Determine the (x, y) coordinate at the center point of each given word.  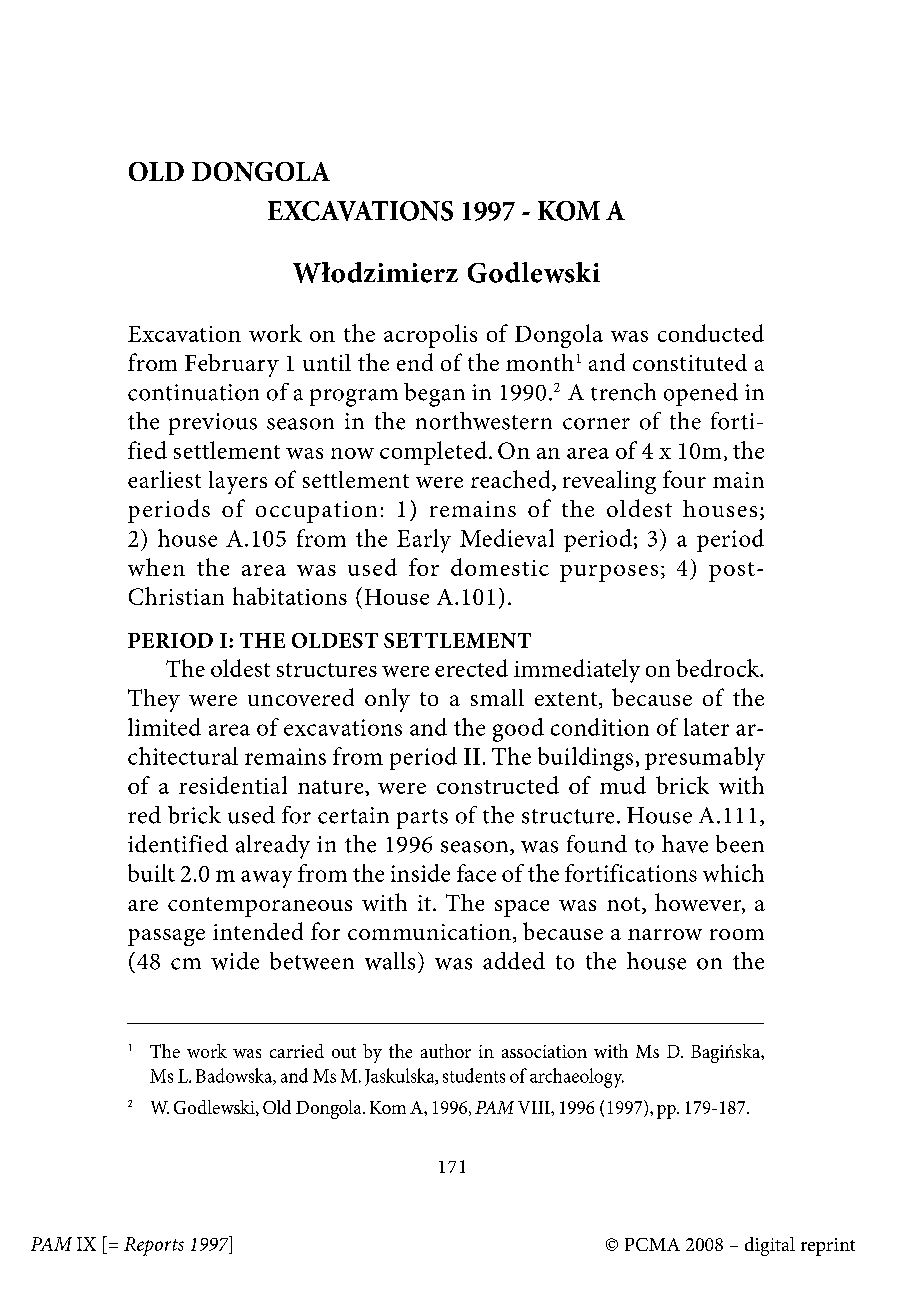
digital (770, 1246)
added (514, 961)
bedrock (719, 668)
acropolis (430, 336)
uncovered (301, 697)
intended (258, 931)
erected (471, 668)
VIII (535, 1107)
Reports (154, 1246)
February (232, 365)
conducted (711, 333)
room (737, 934)
